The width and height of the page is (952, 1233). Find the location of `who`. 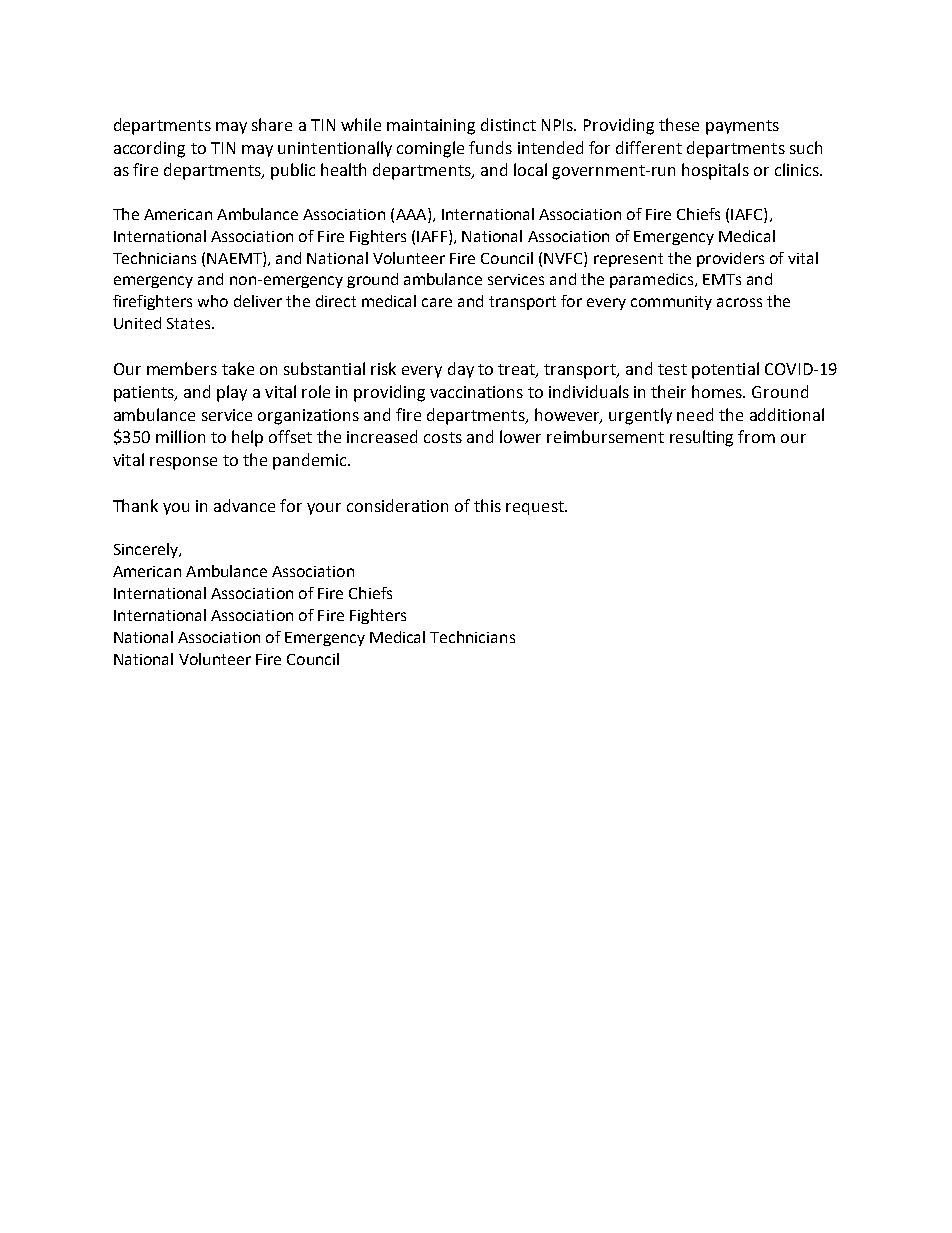

who is located at coordinates (213, 301).
